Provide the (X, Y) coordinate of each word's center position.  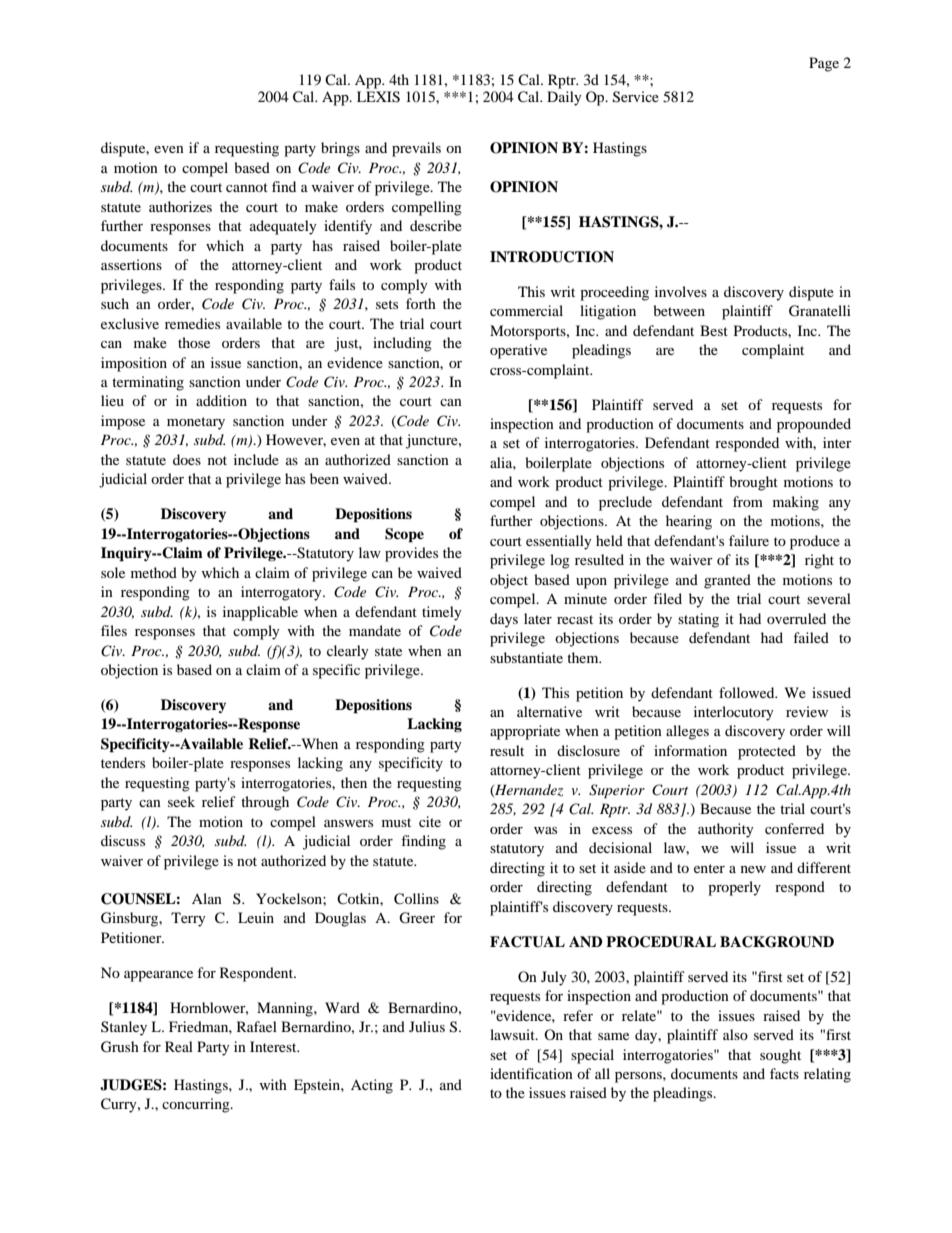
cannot (247, 187)
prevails (416, 149)
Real (179, 1046)
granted (727, 581)
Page (824, 64)
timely (442, 613)
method (154, 572)
